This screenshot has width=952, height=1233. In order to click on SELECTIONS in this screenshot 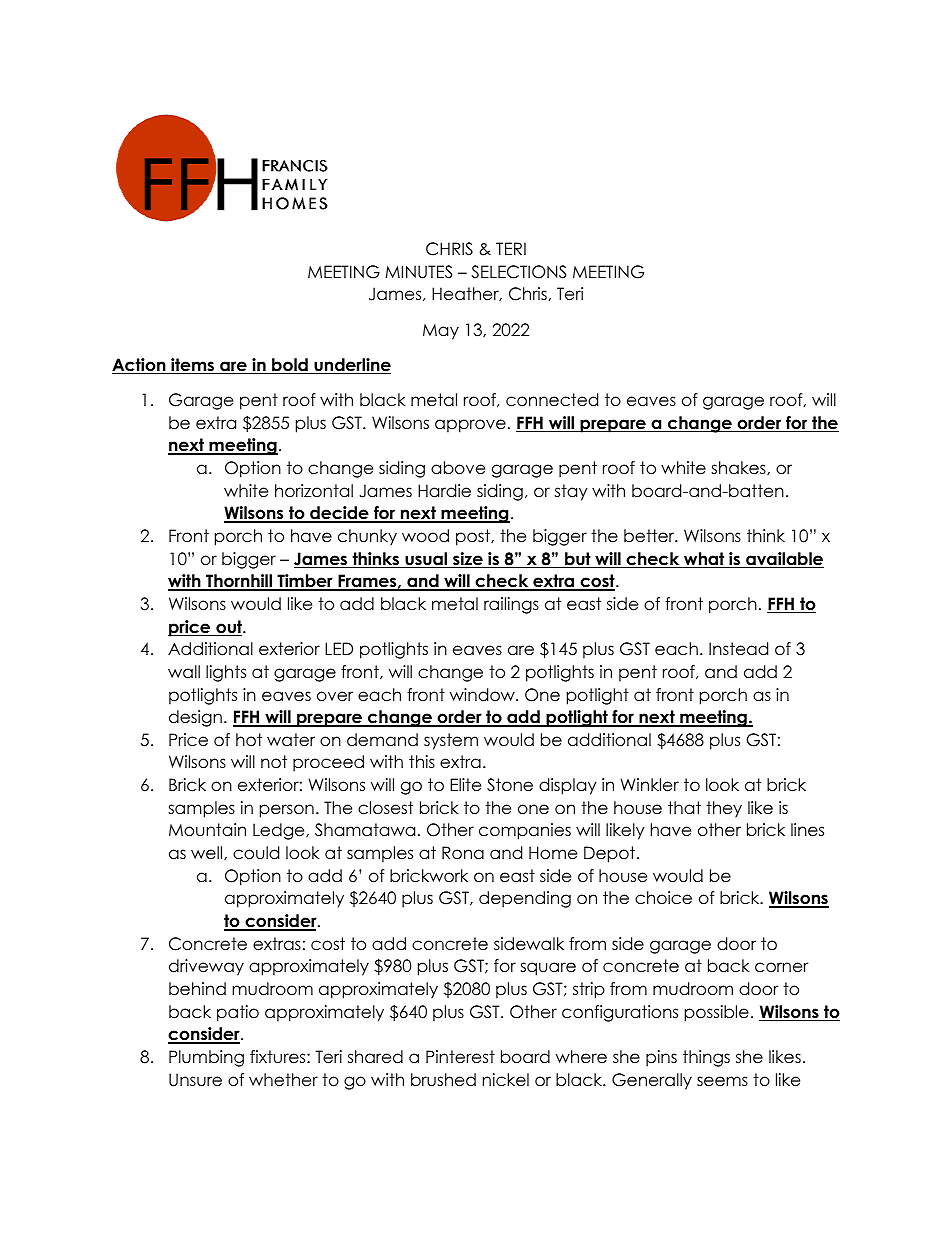, I will do `click(518, 272)`.
